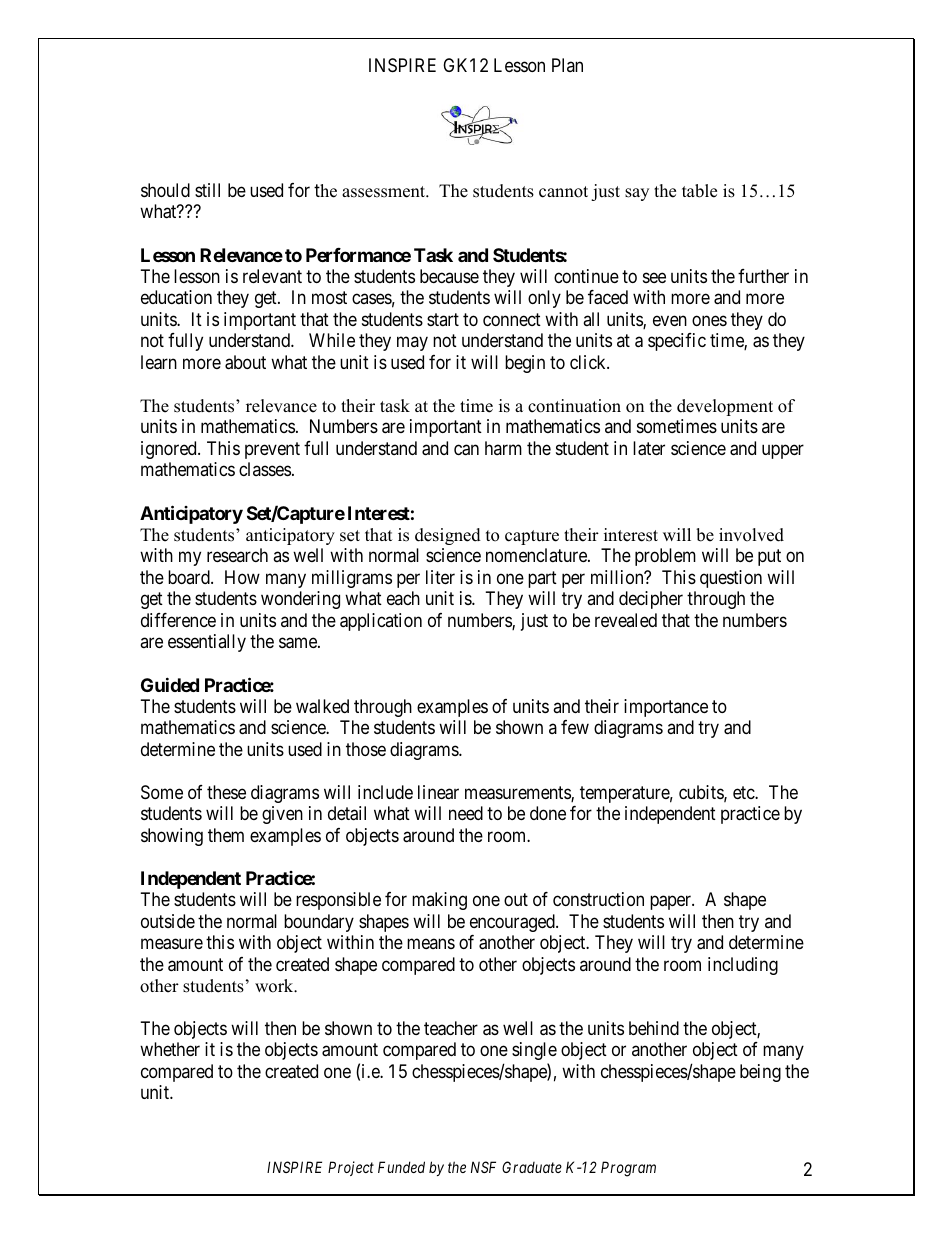 The width and height of the document is (952, 1233). Describe the element at coordinates (440, 577) in the document. I see `liter` at that location.
